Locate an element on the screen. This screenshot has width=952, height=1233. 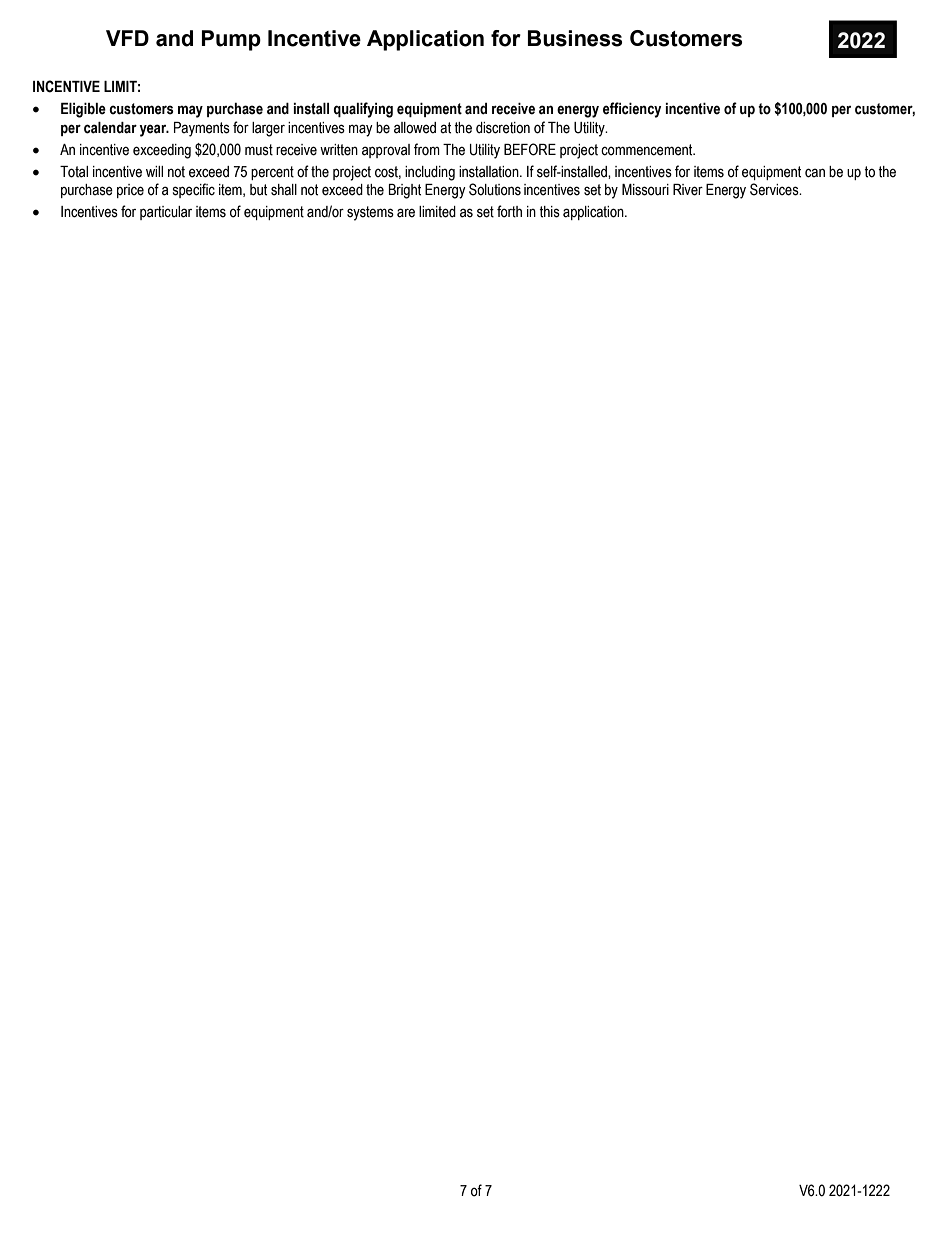
efficiency is located at coordinates (632, 110).
